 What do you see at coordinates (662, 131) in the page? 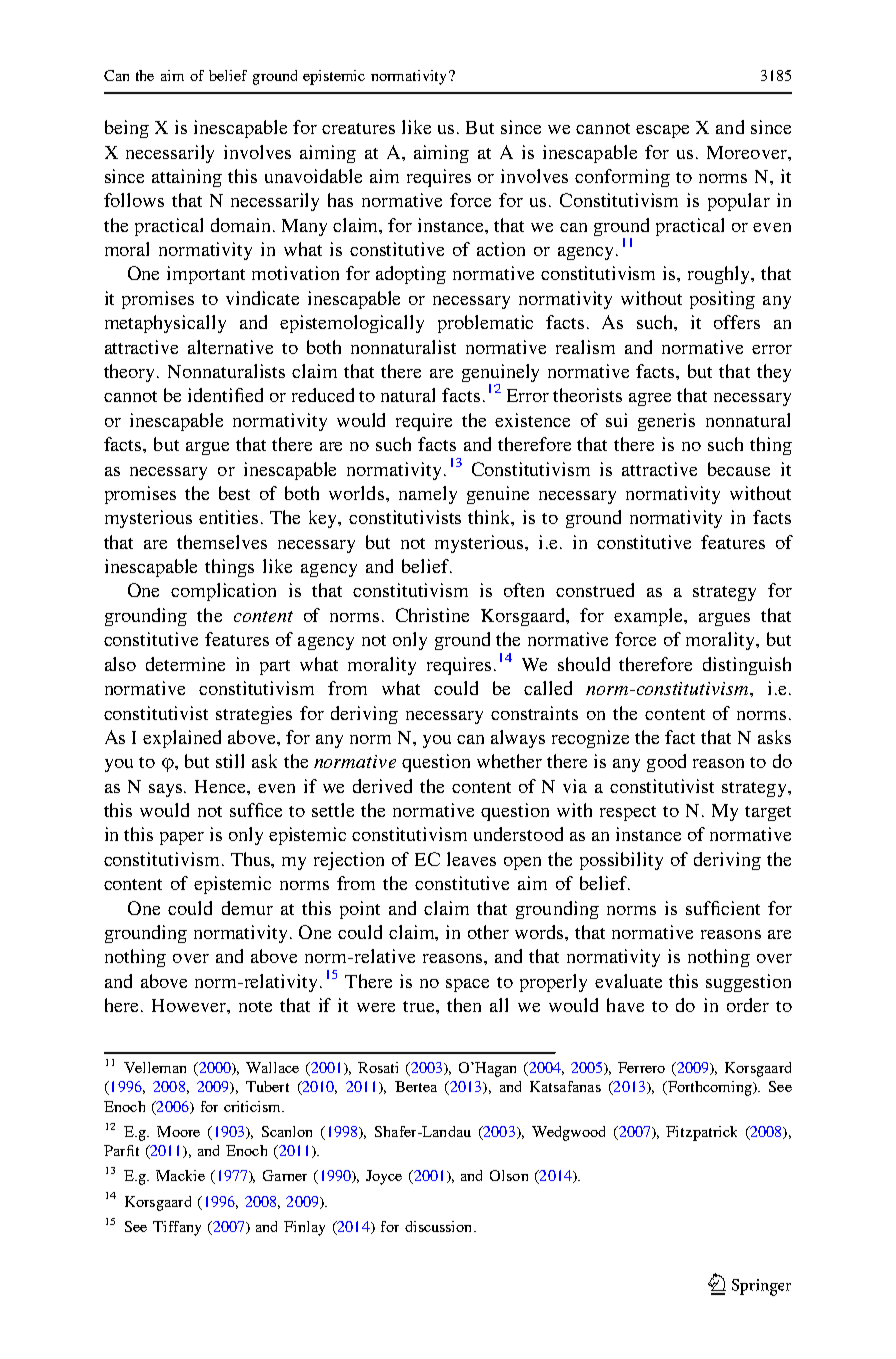
I see `escape` at bounding box center [662, 131].
